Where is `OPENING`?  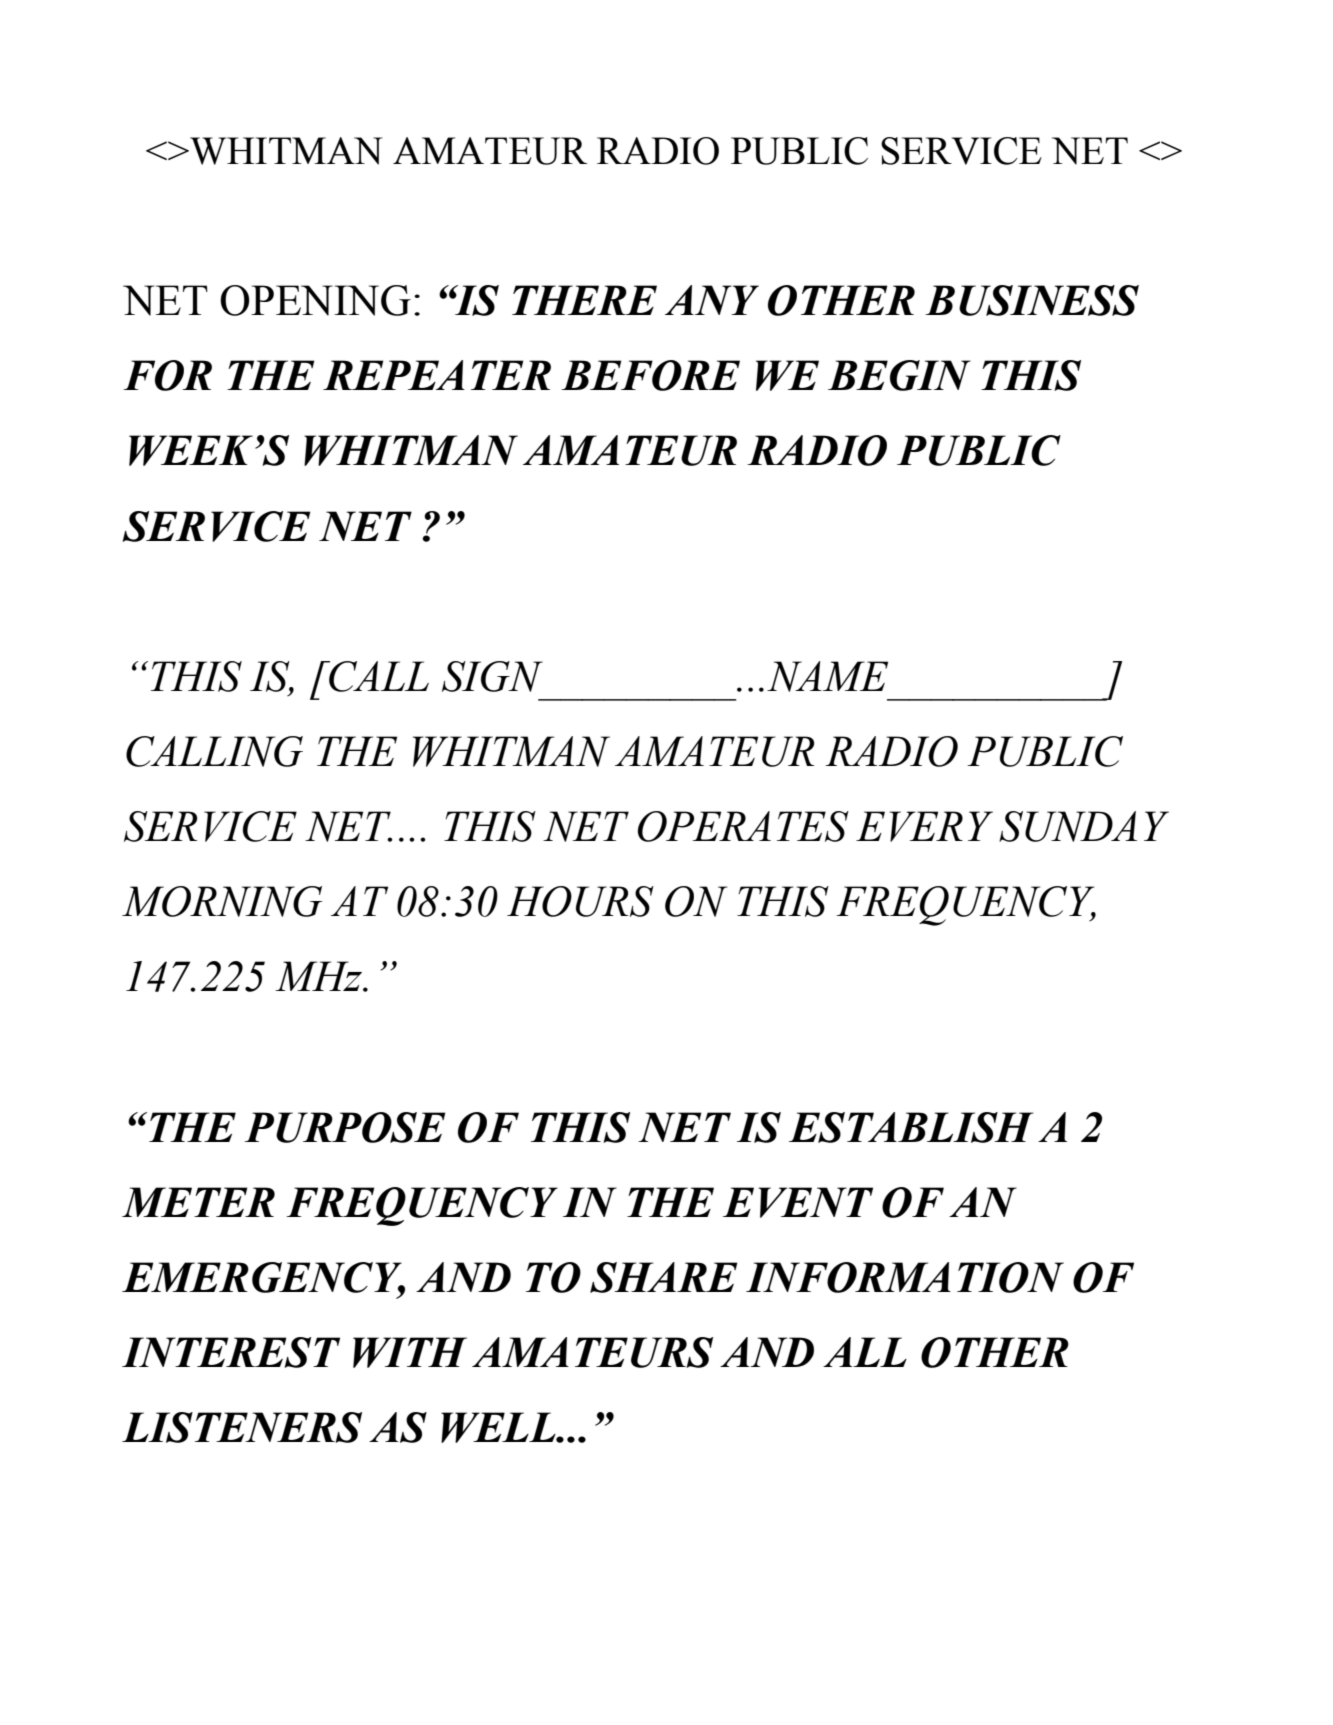 OPENING is located at coordinates (315, 300).
